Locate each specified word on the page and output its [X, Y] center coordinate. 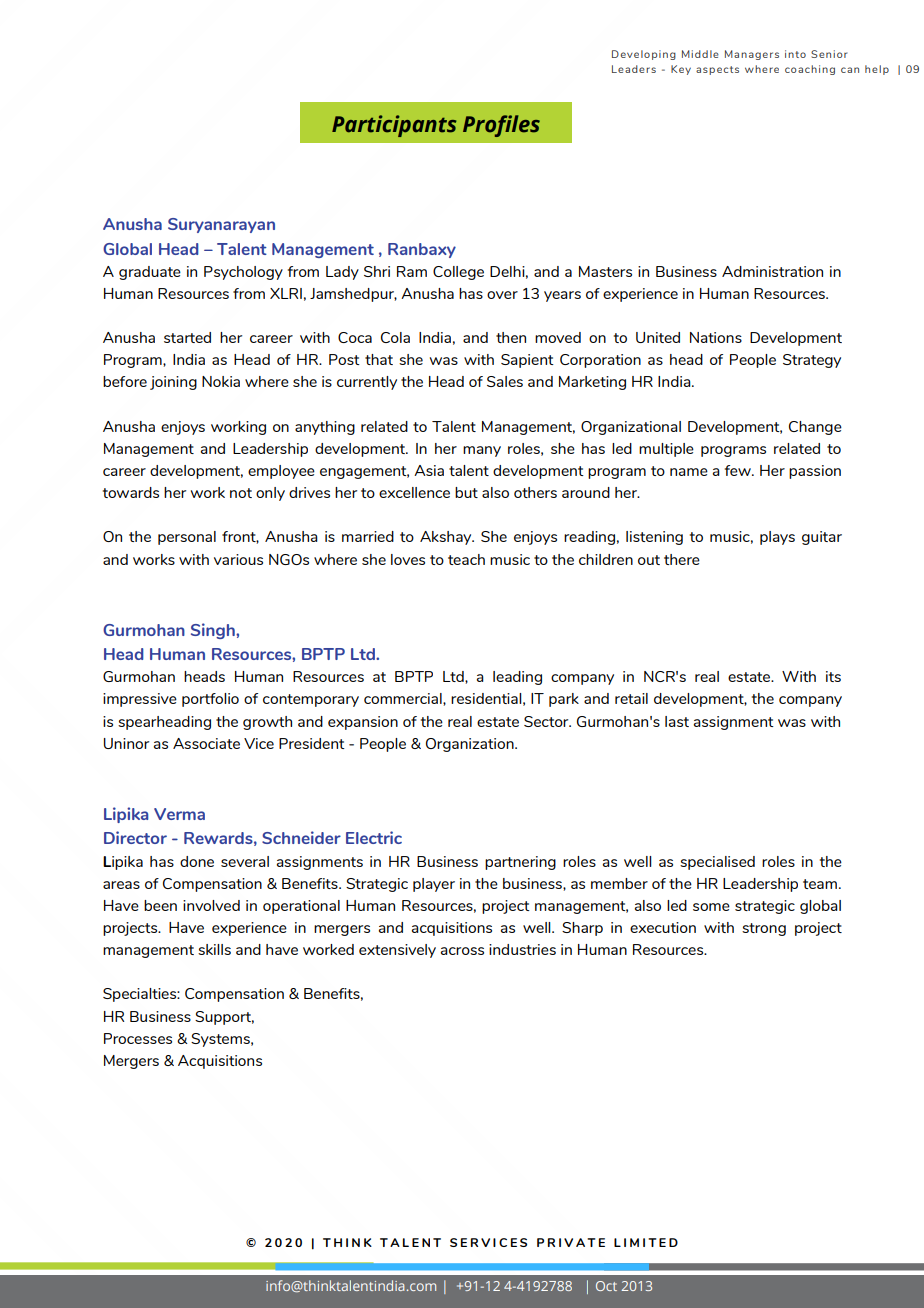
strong [764, 929]
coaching [810, 70]
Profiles [501, 126]
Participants [394, 126]
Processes [138, 1038]
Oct [606, 1286]
